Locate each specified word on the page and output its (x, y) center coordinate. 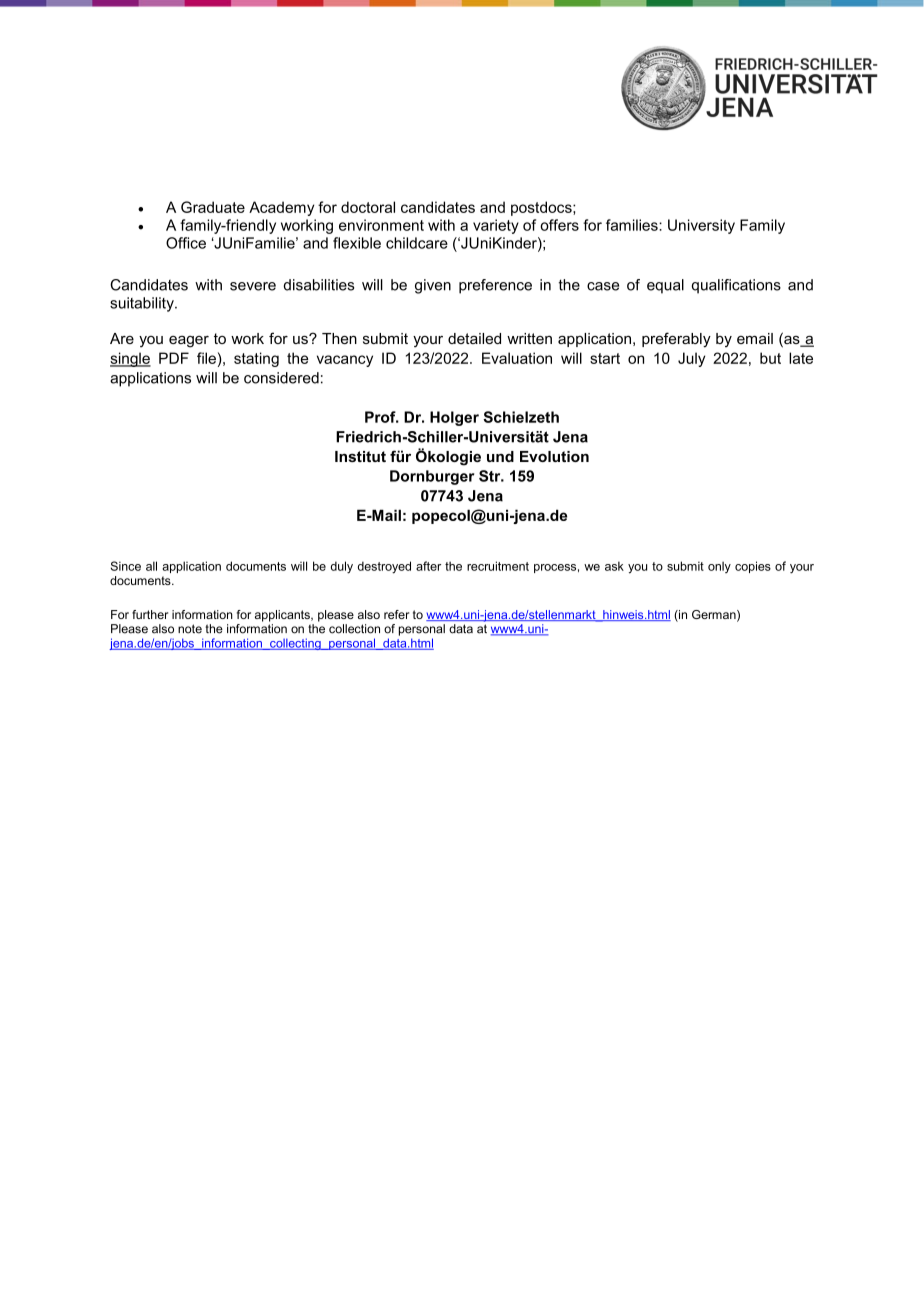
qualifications (736, 286)
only (719, 567)
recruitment (498, 566)
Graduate (213, 207)
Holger (454, 418)
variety (496, 226)
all (151, 566)
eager (189, 342)
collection (354, 629)
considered (281, 378)
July (691, 359)
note (190, 629)
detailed (474, 338)
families (633, 225)
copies (753, 567)
